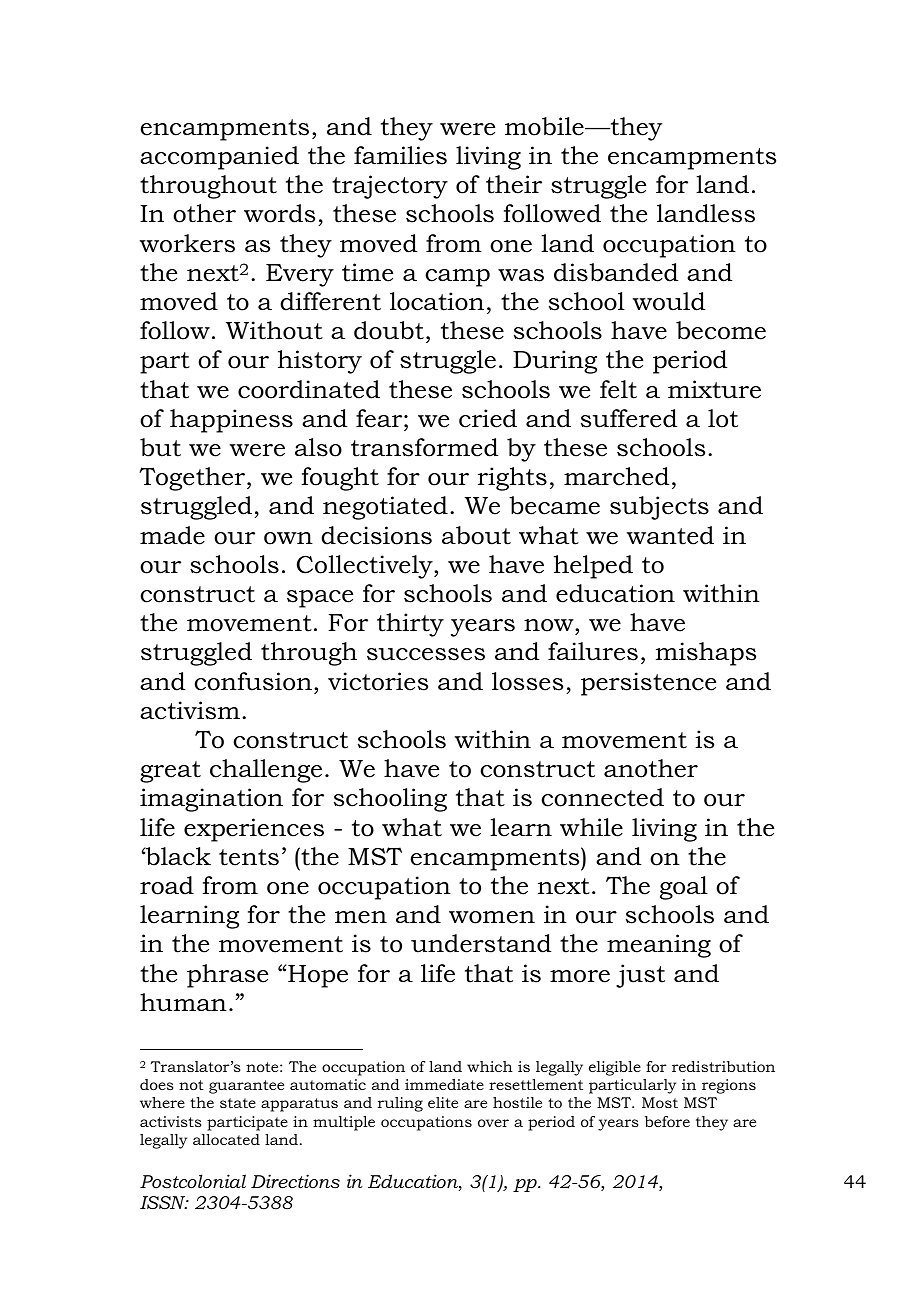 The width and height of the screenshot is (924, 1309). What do you see at coordinates (481, 943) in the screenshot?
I see `understand` at bounding box center [481, 943].
